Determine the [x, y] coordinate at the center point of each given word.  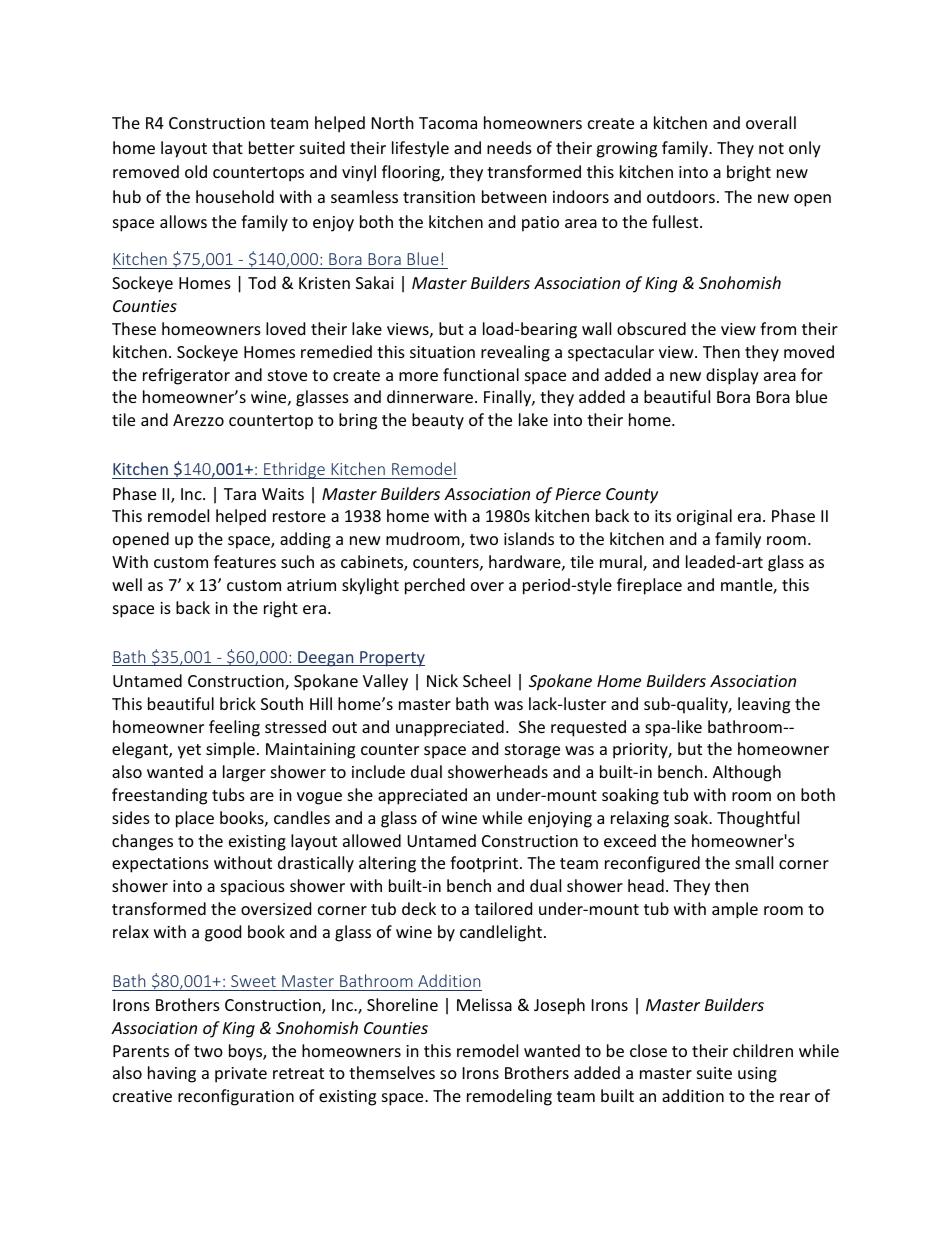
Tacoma [448, 123]
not [771, 148]
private [241, 1075]
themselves [392, 1072]
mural [622, 563]
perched [435, 586]
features [245, 561]
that [227, 147]
